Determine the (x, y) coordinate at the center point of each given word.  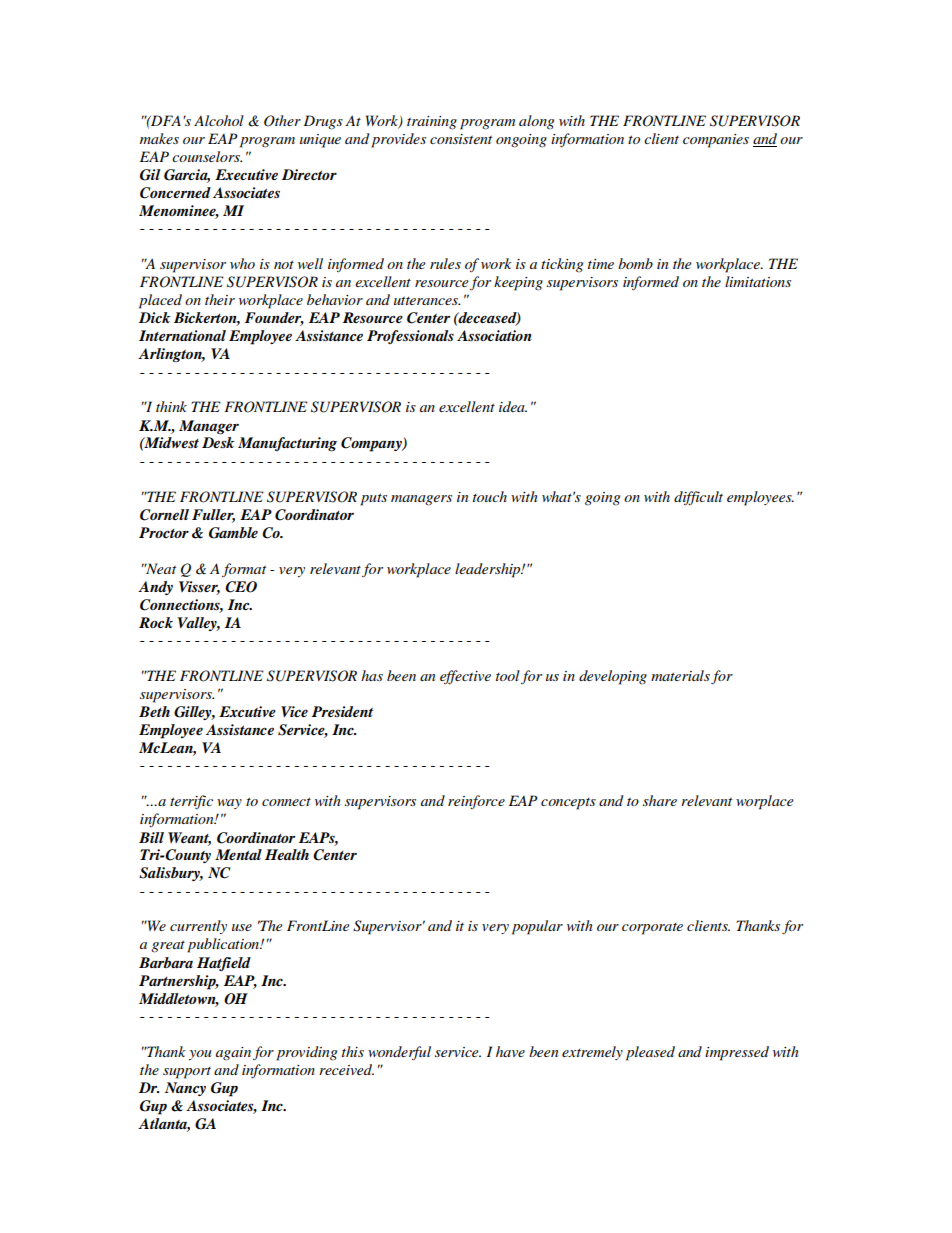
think (171, 406)
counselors (207, 156)
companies (716, 141)
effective (465, 677)
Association (494, 335)
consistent (461, 139)
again (233, 1054)
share (660, 800)
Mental (238, 854)
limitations (758, 281)
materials (680, 675)
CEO (241, 587)
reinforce (476, 802)
